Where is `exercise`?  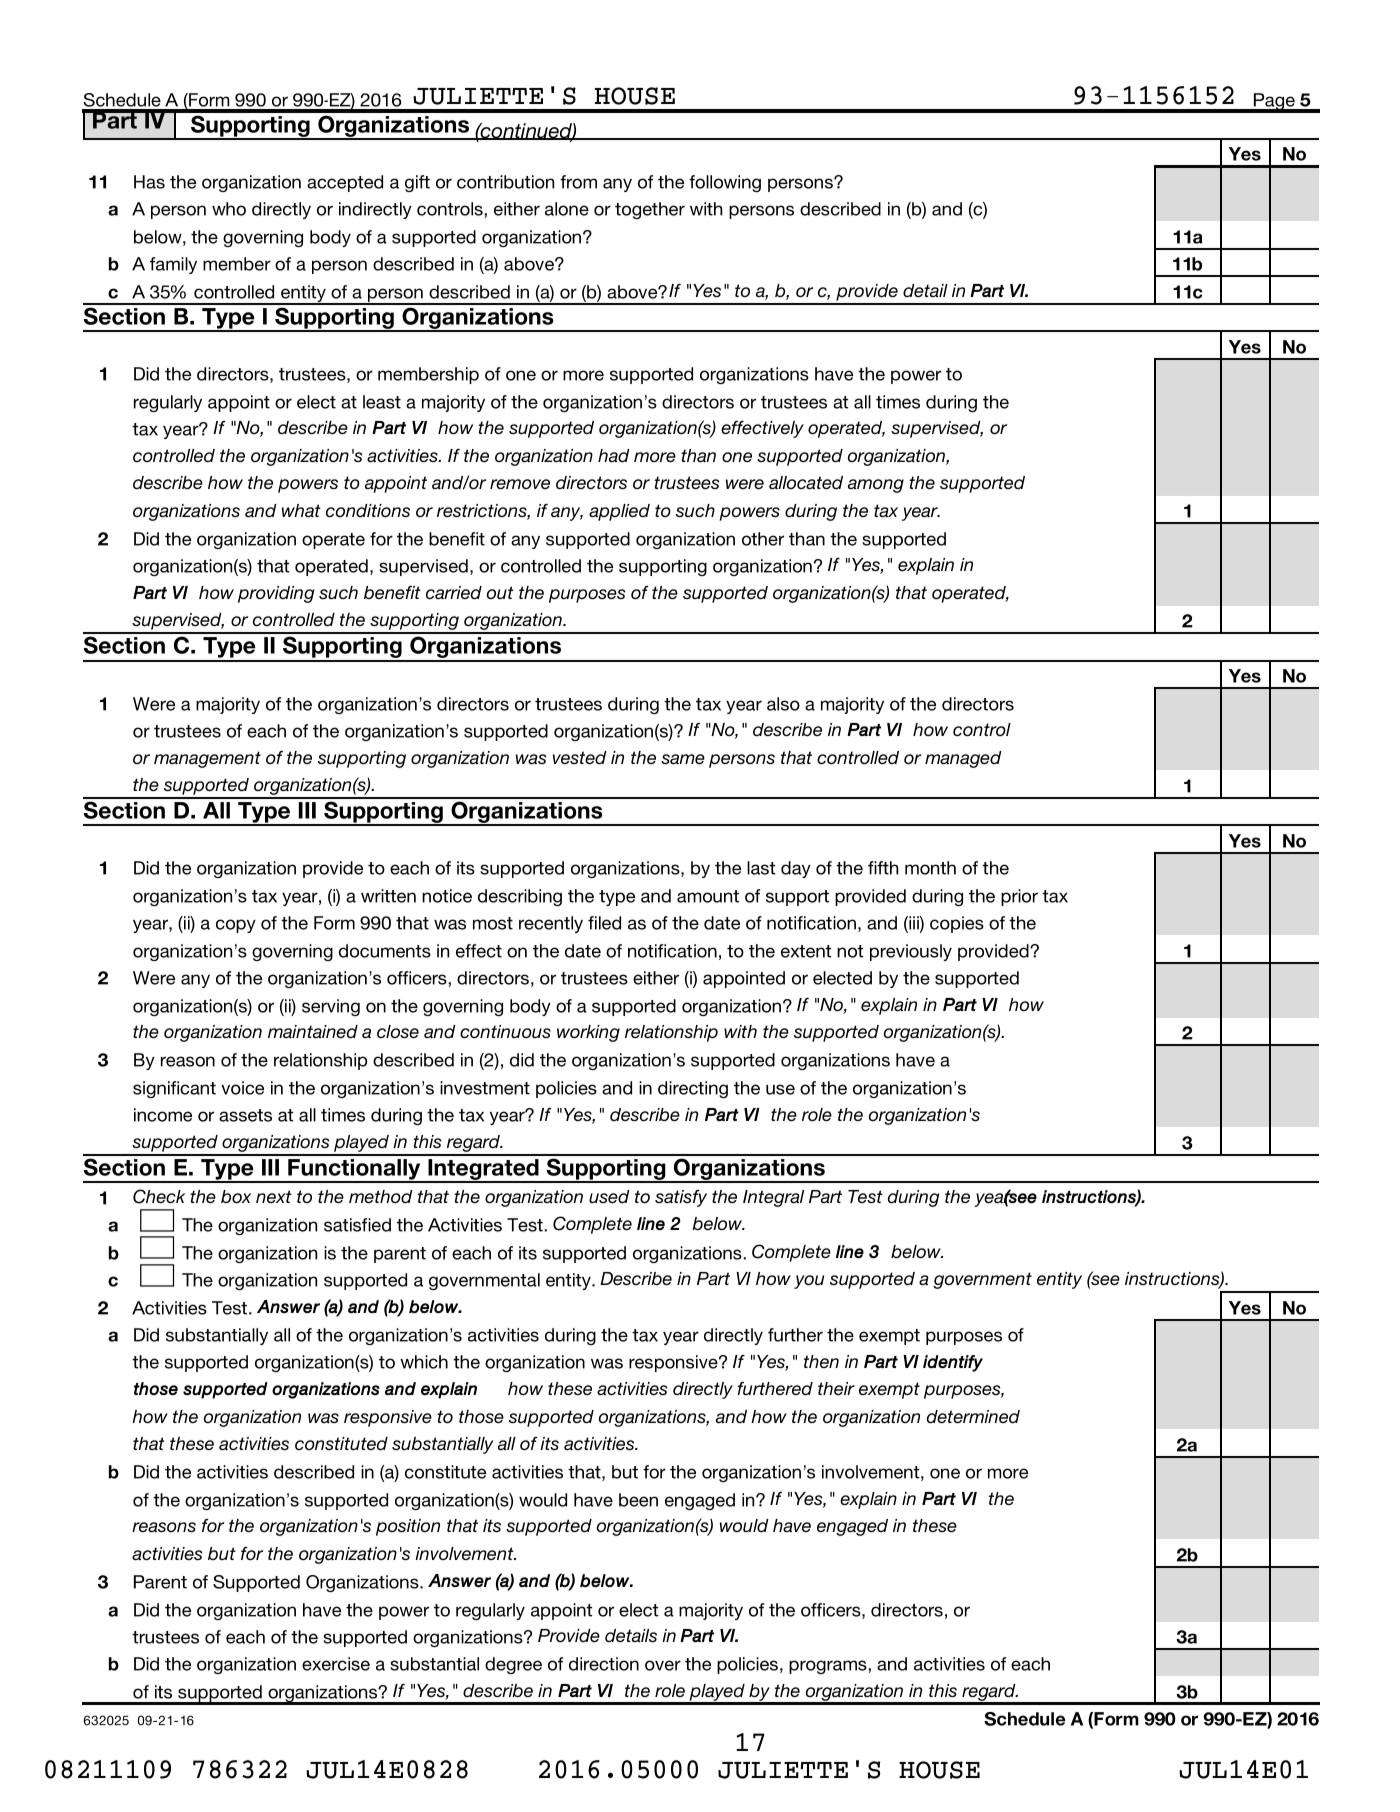
exercise is located at coordinates (336, 1664).
